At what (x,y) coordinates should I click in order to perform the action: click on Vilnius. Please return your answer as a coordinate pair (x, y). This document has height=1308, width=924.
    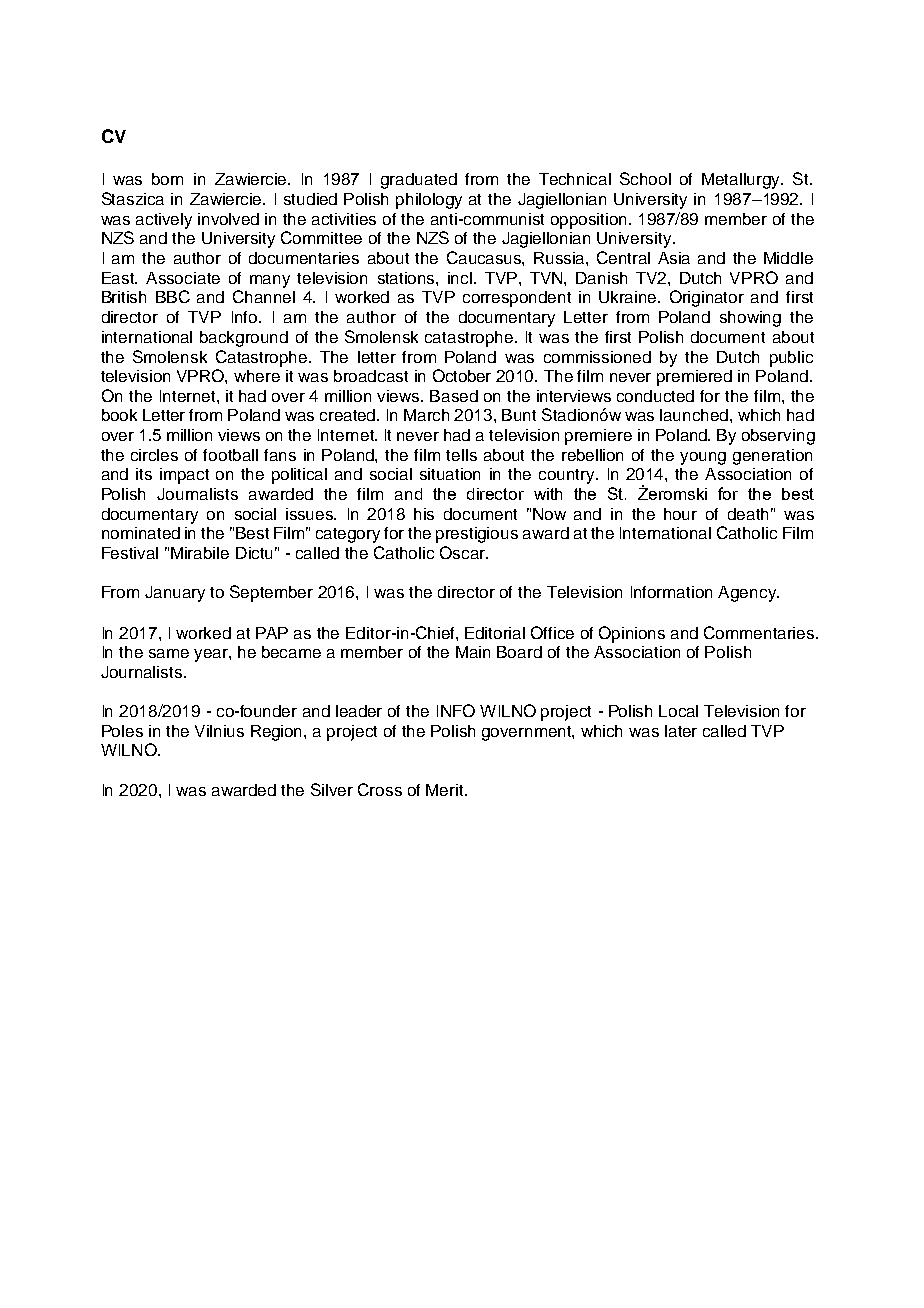
    Looking at the image, I should click on (219, 731).
